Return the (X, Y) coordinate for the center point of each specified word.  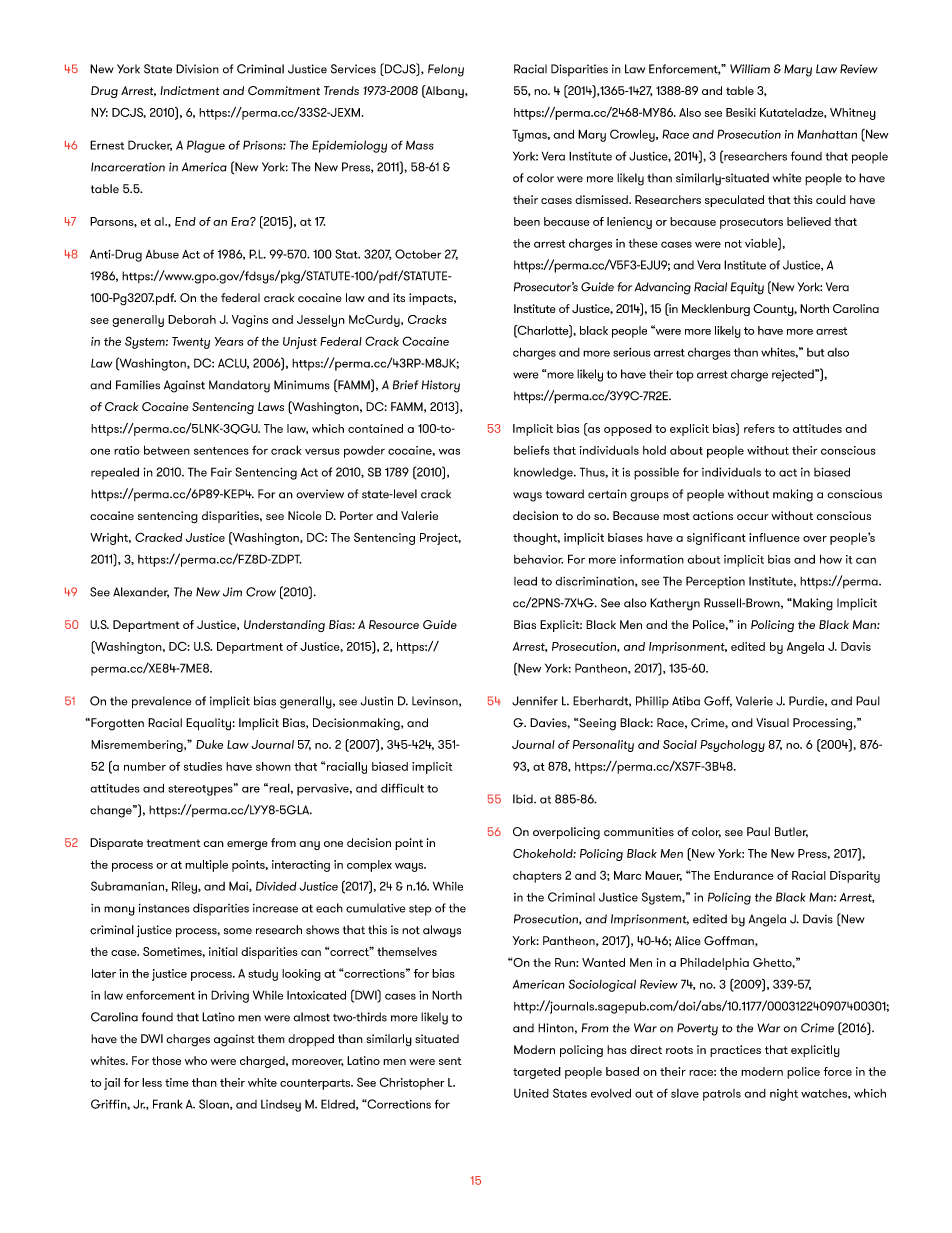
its (399, 297)
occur (752, 517)
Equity (747, 288)
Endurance (744, 875)
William (750, 69)
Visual (772, 723)
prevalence (161, 702)
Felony (446, 70)
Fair (221, 472)
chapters (537, 877)
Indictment (189, 90)
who (196, 1060)
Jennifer (535, 701)
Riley (185, 887)
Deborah (192, 319)
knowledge (544, 474)
